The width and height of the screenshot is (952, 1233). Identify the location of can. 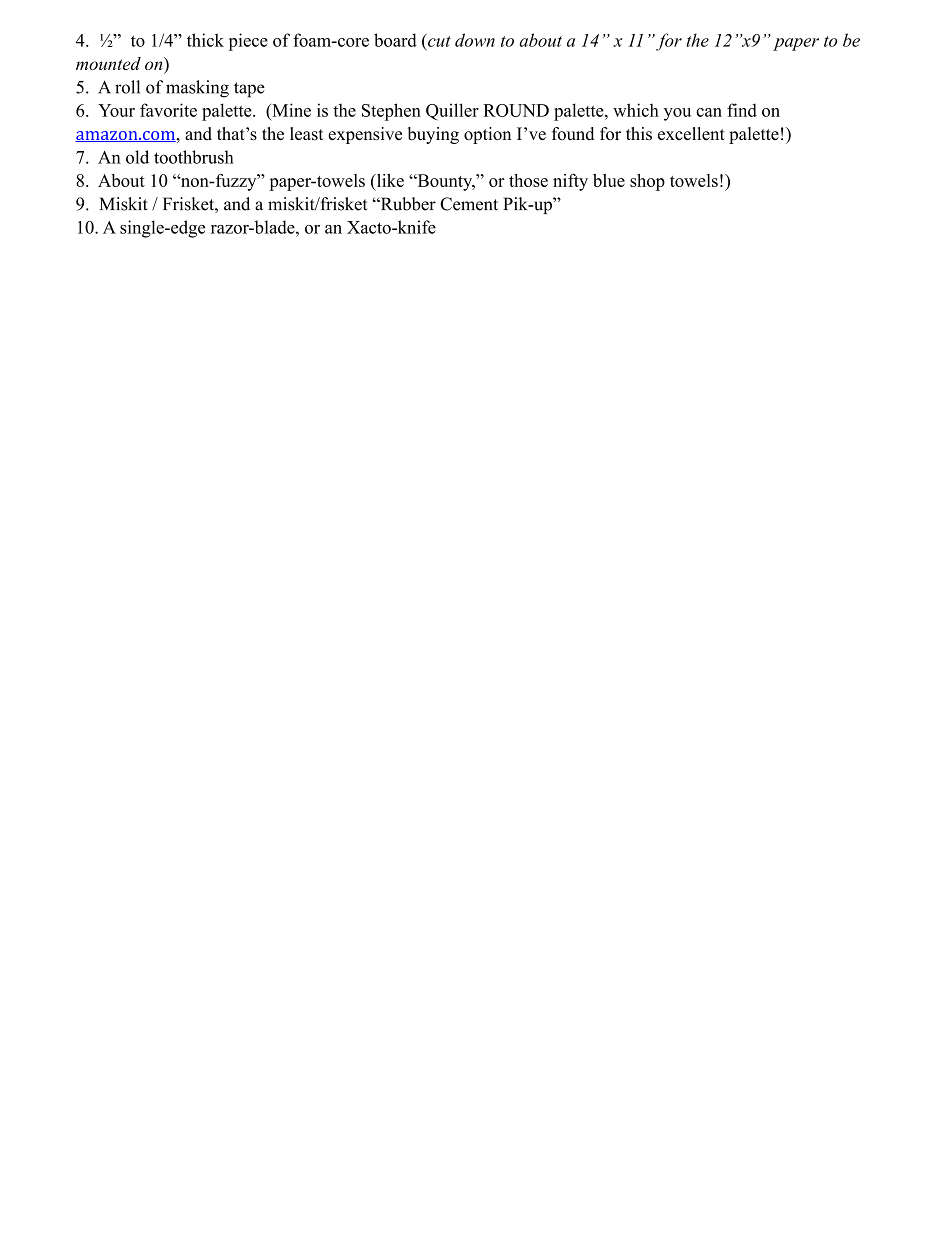
(709, 112).
